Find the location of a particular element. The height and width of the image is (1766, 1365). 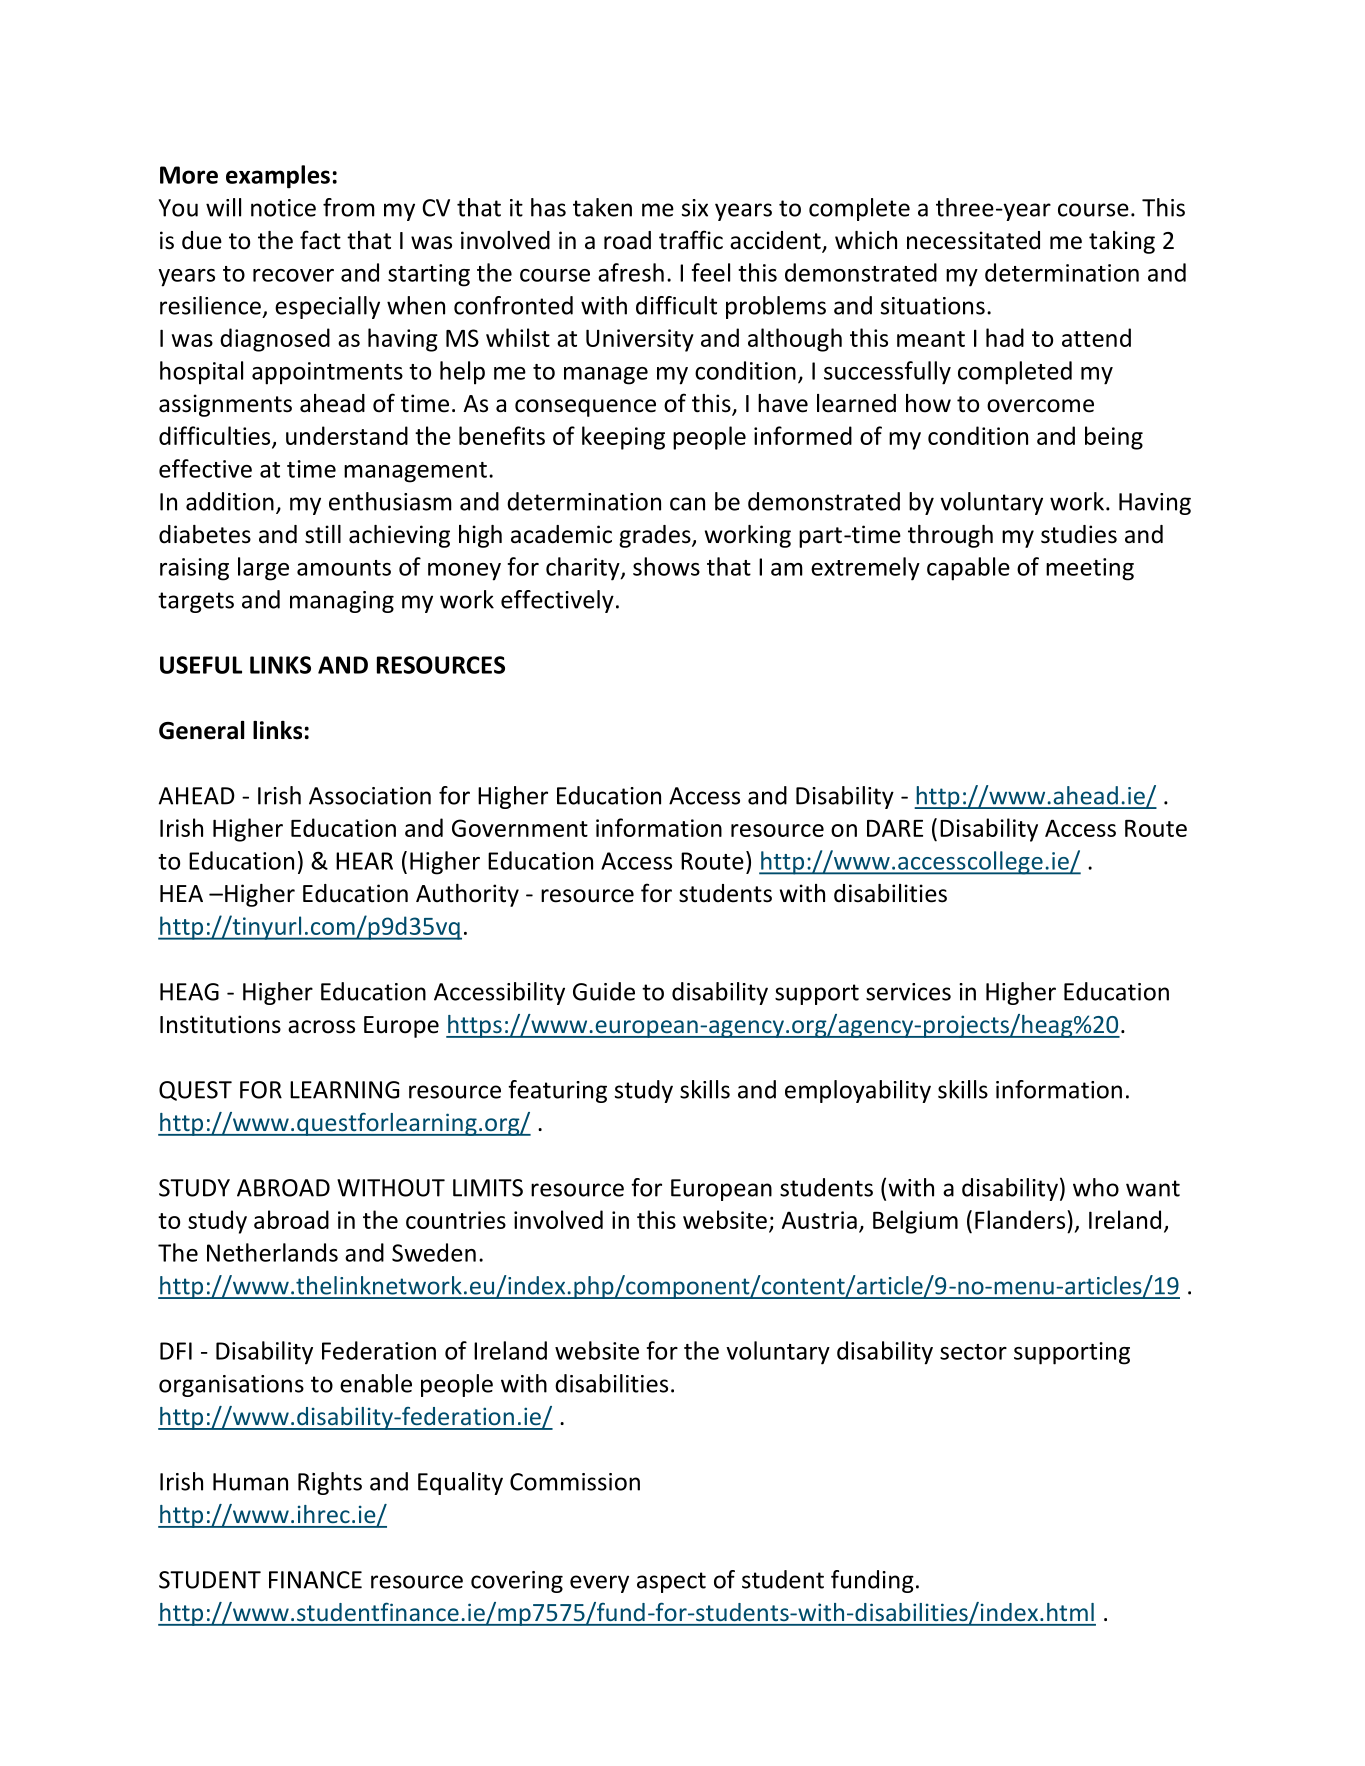

Austria is located at coordinates (819, 1220).
